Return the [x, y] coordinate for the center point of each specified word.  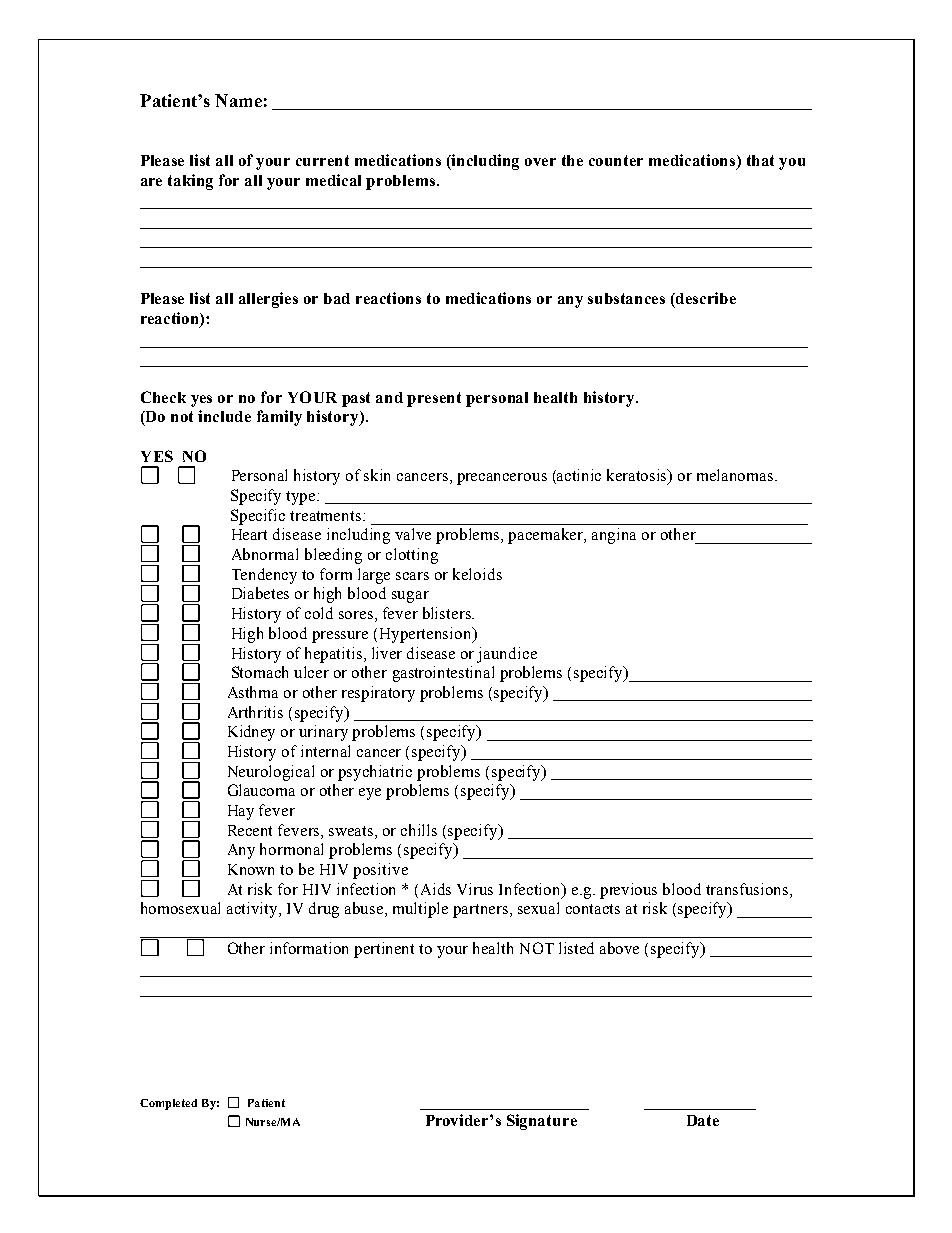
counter [616, 160]
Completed [168, 1104]
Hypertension [427, 635]
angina [614, 536]
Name [238, 100]
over [540, 162]
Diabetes [260, 593]
